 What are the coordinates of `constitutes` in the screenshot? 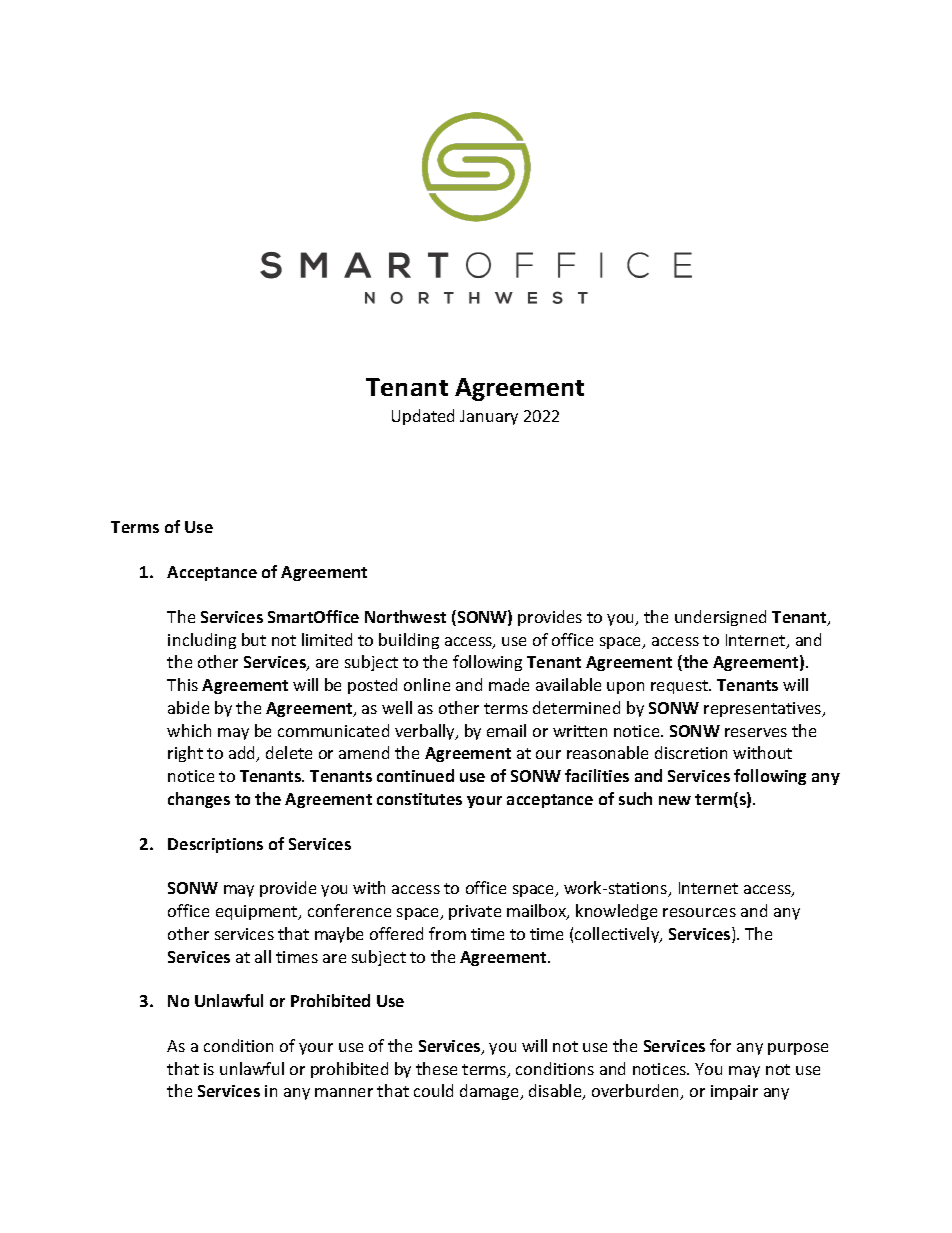 It's located at (419, 799).
